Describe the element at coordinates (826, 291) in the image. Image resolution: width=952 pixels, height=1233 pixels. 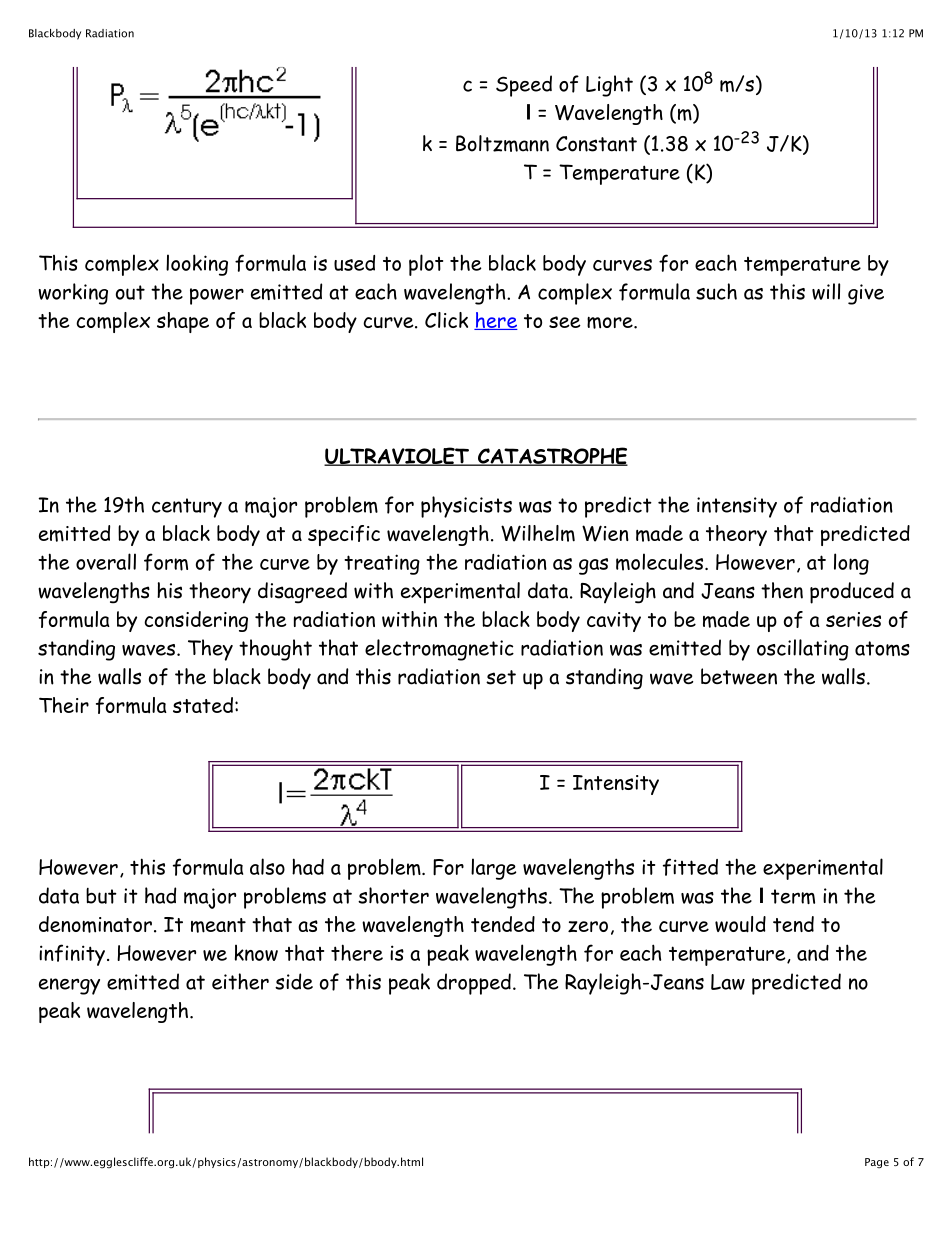
I see `will` at that location.
